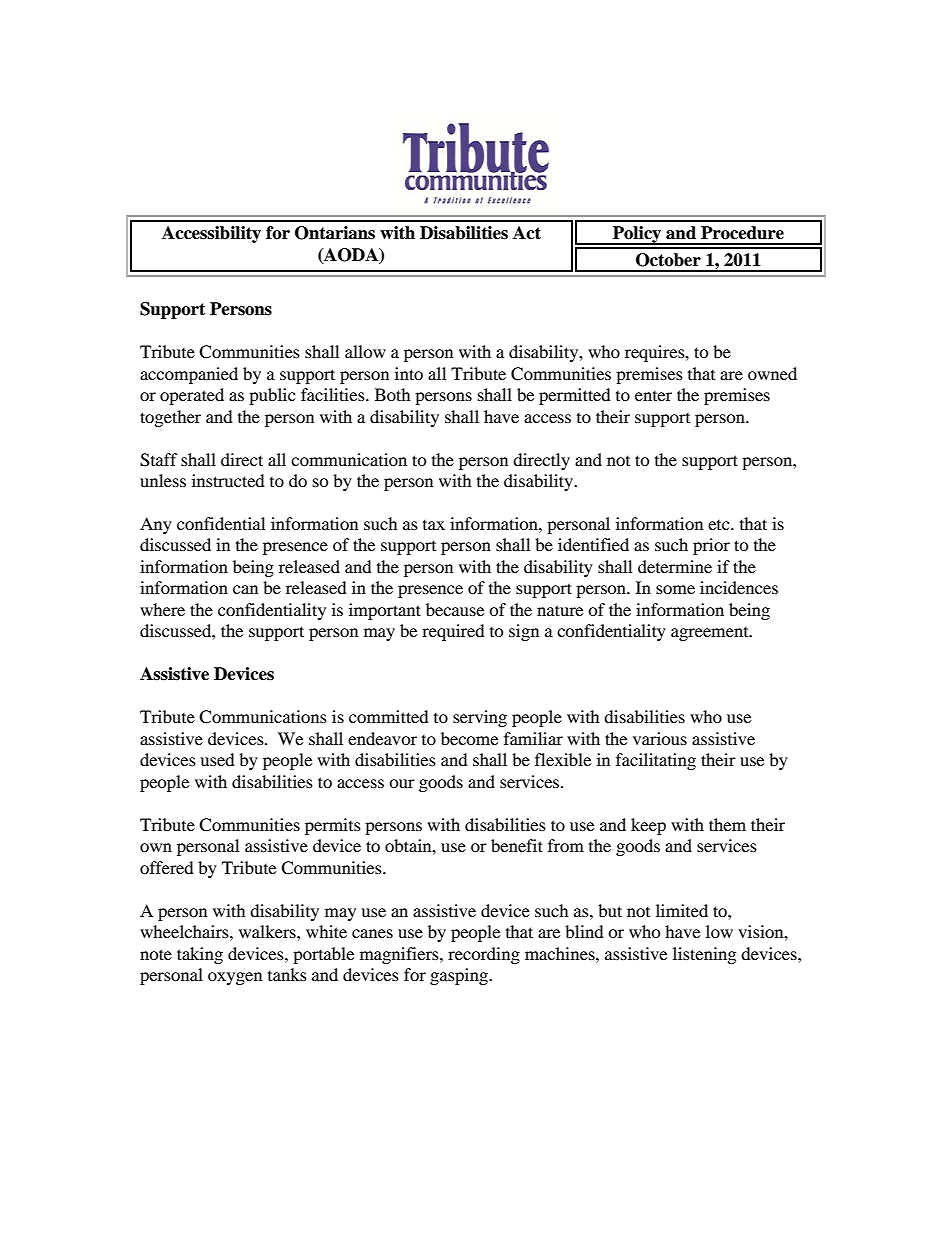 This page has width=952, height=1233. I want to click on where, so click(162, 609).
